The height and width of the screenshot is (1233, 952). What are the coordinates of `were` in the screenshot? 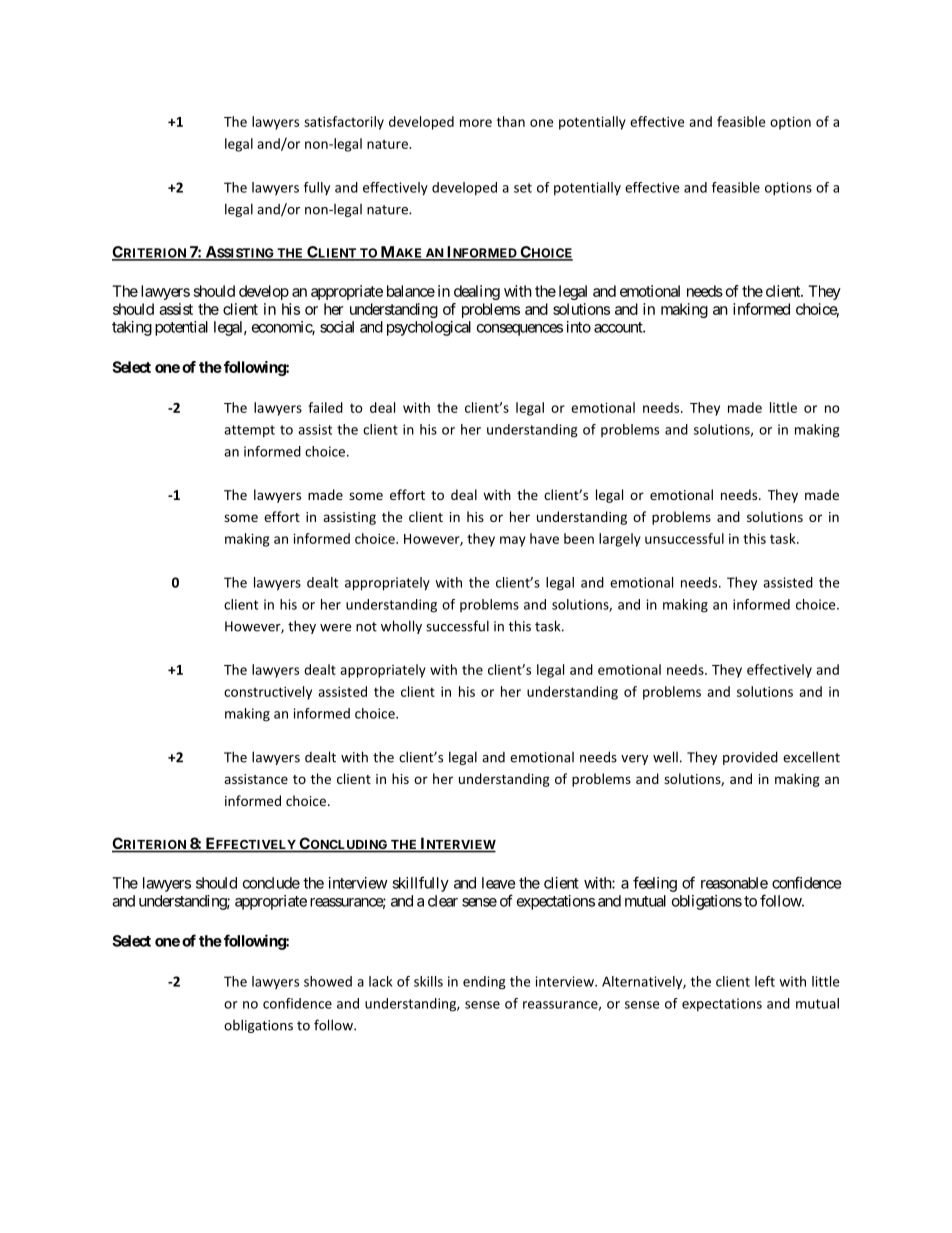 It's located at (335, 628).
